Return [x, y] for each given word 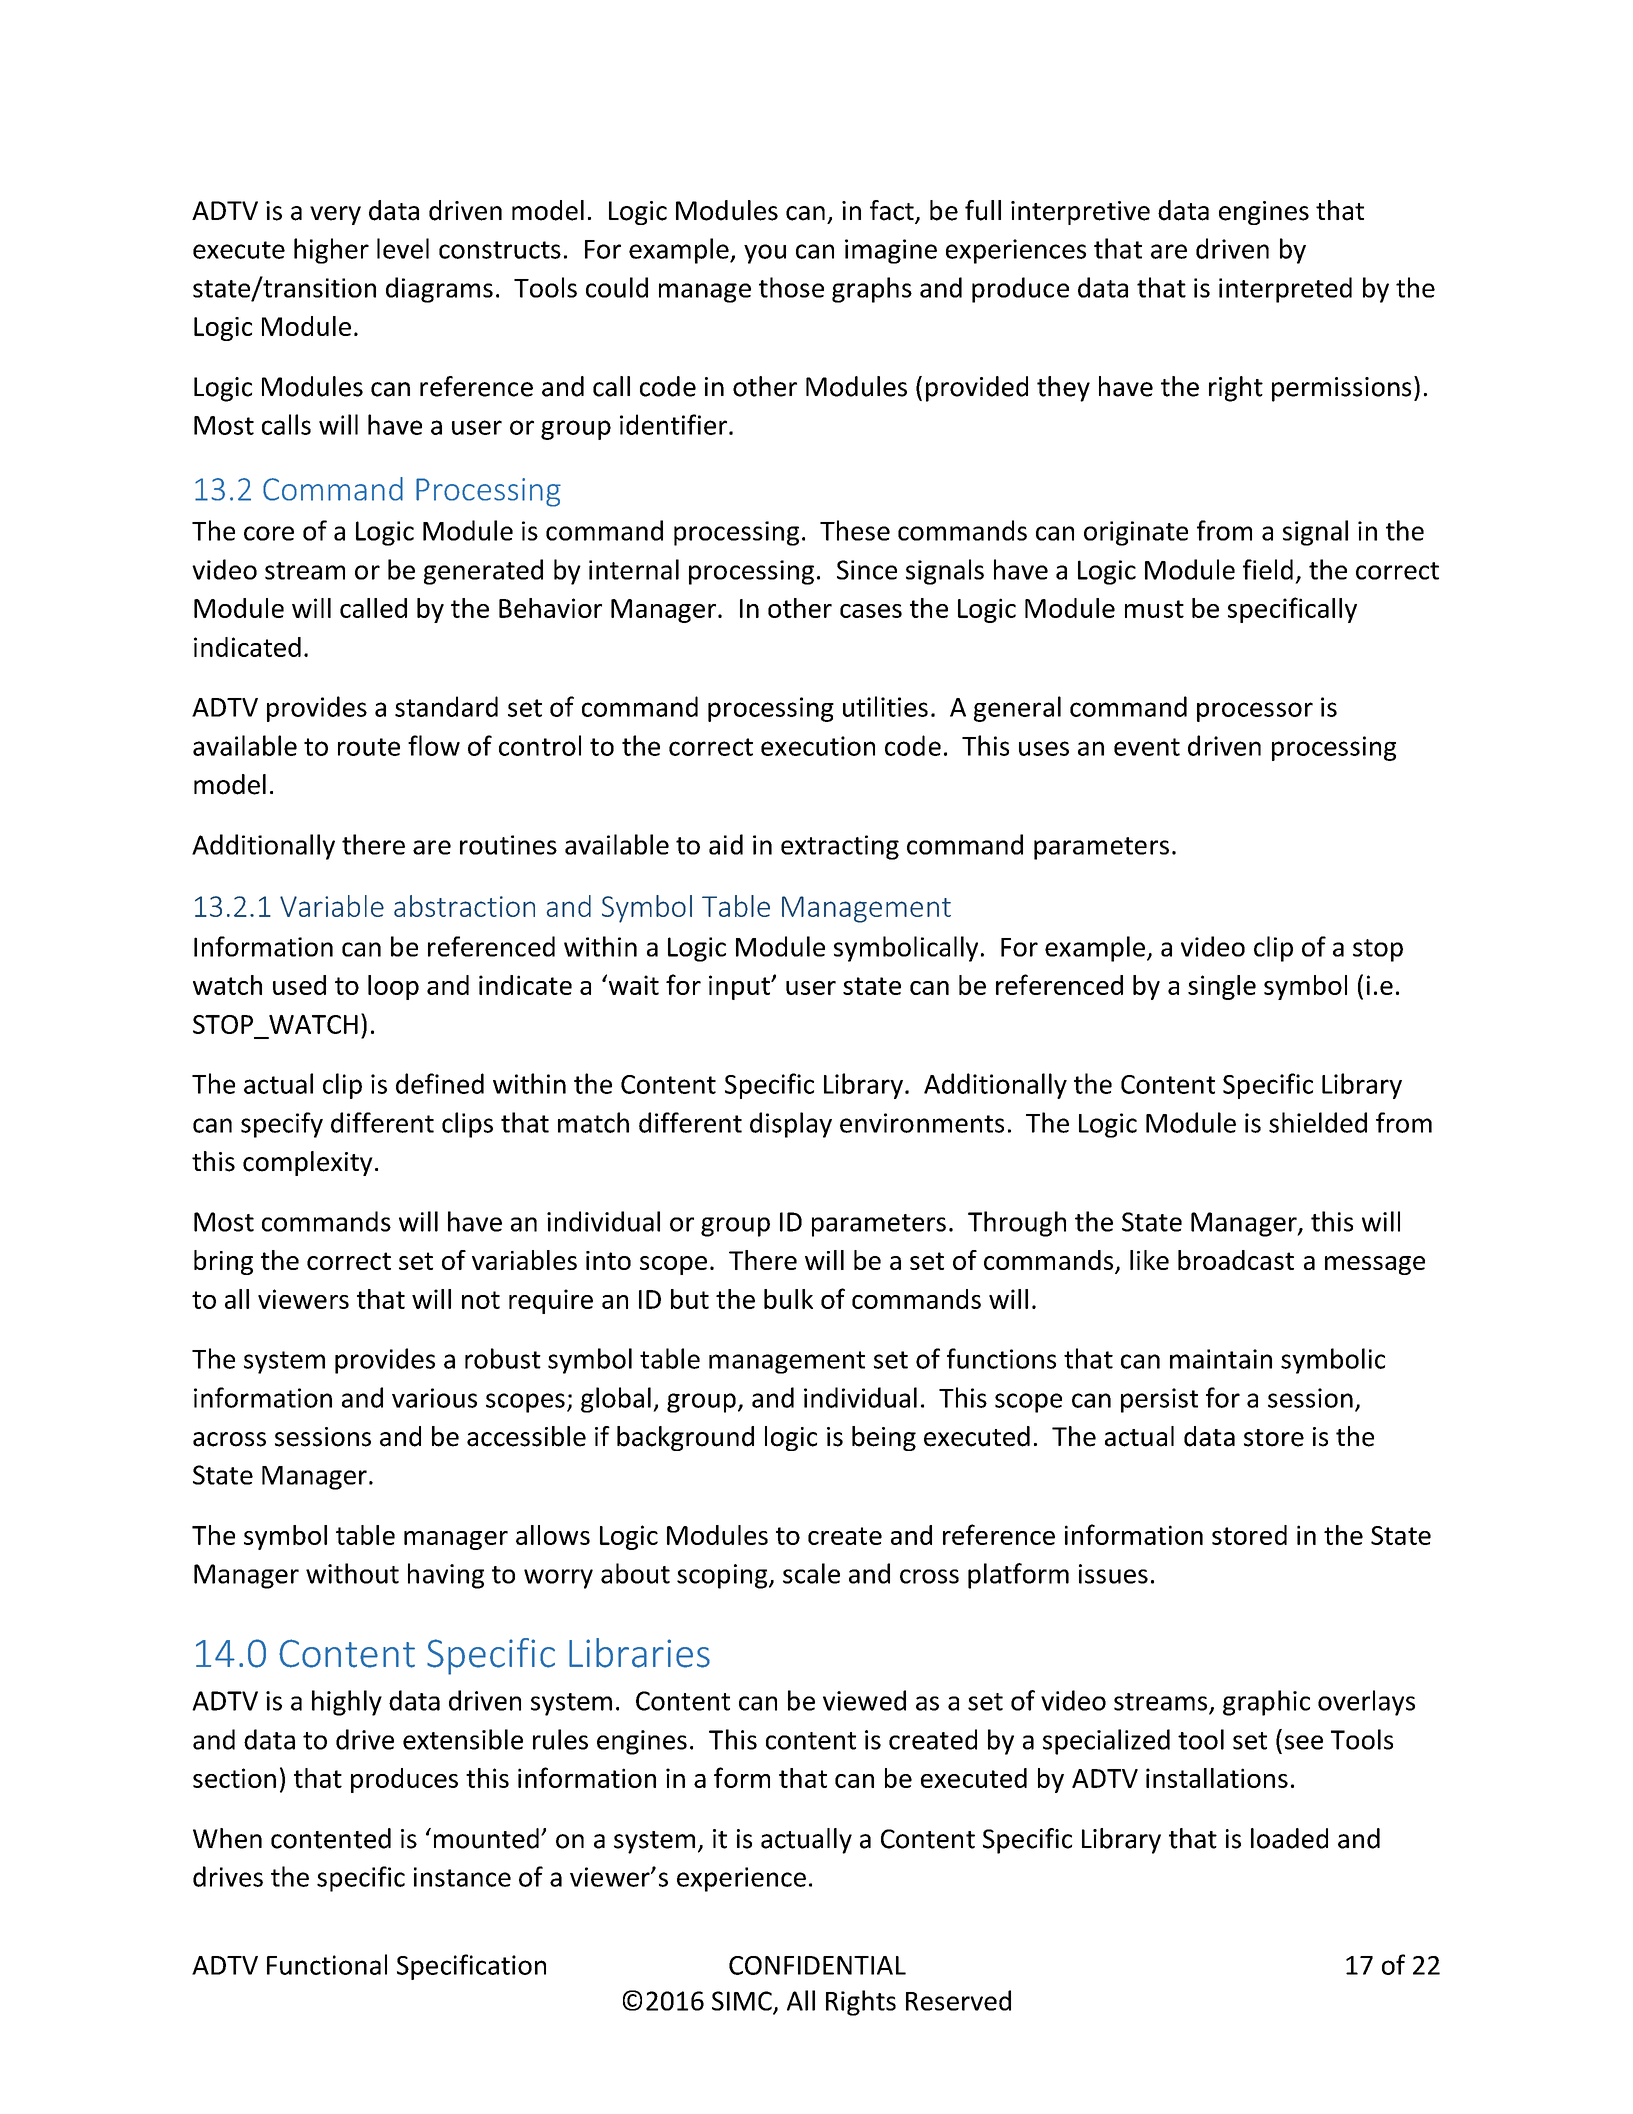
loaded [1289, 1838]
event [1147, 747]
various [434, 1398]
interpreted [1285, 290]
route [369, 747]
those [791, 287]
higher [331, 251]
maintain [1221, 1359]
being [884, 1438]
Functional [327, 1964]
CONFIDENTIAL [817, 1965]
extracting [840, 847]
